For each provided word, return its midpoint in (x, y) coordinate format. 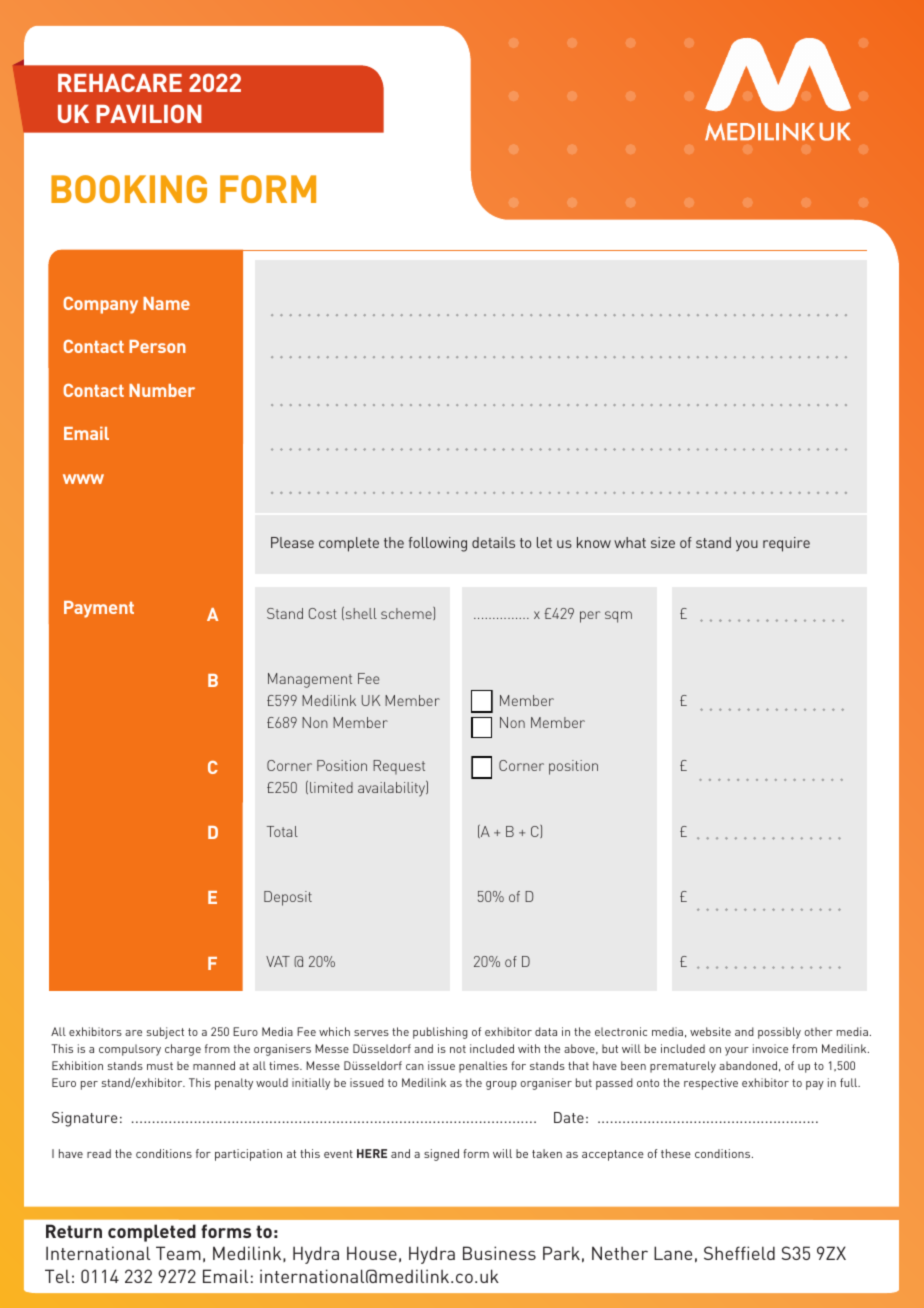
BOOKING (129, 189)
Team (178, 1253)
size (663, 542)
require (786, 544)
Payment (99, 609)
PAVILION (149, 113)
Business (499, 1253)
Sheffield (739, 1253)
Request (399, 767)
